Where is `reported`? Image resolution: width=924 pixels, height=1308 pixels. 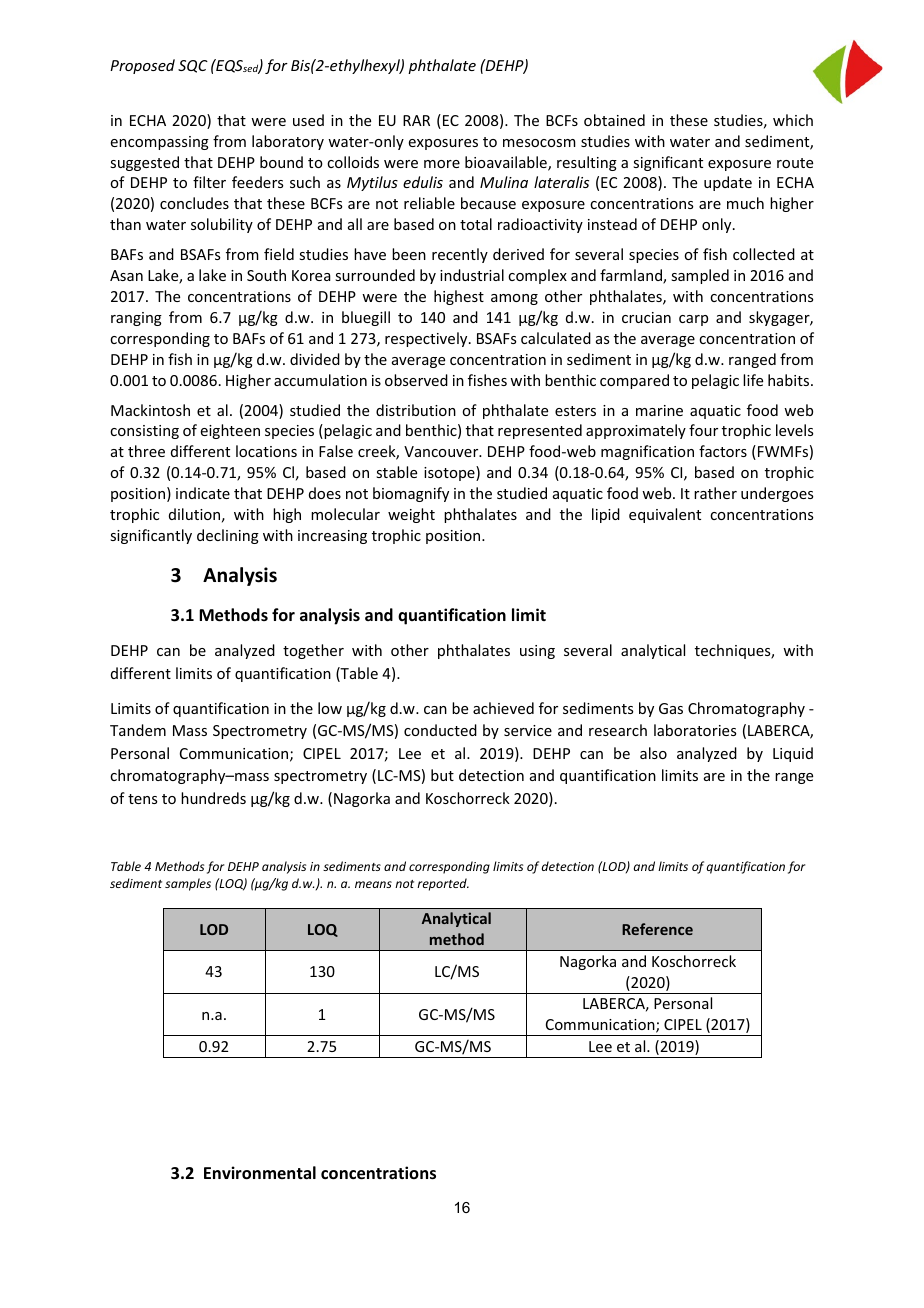 reported is located at coordinates (443, 884).
